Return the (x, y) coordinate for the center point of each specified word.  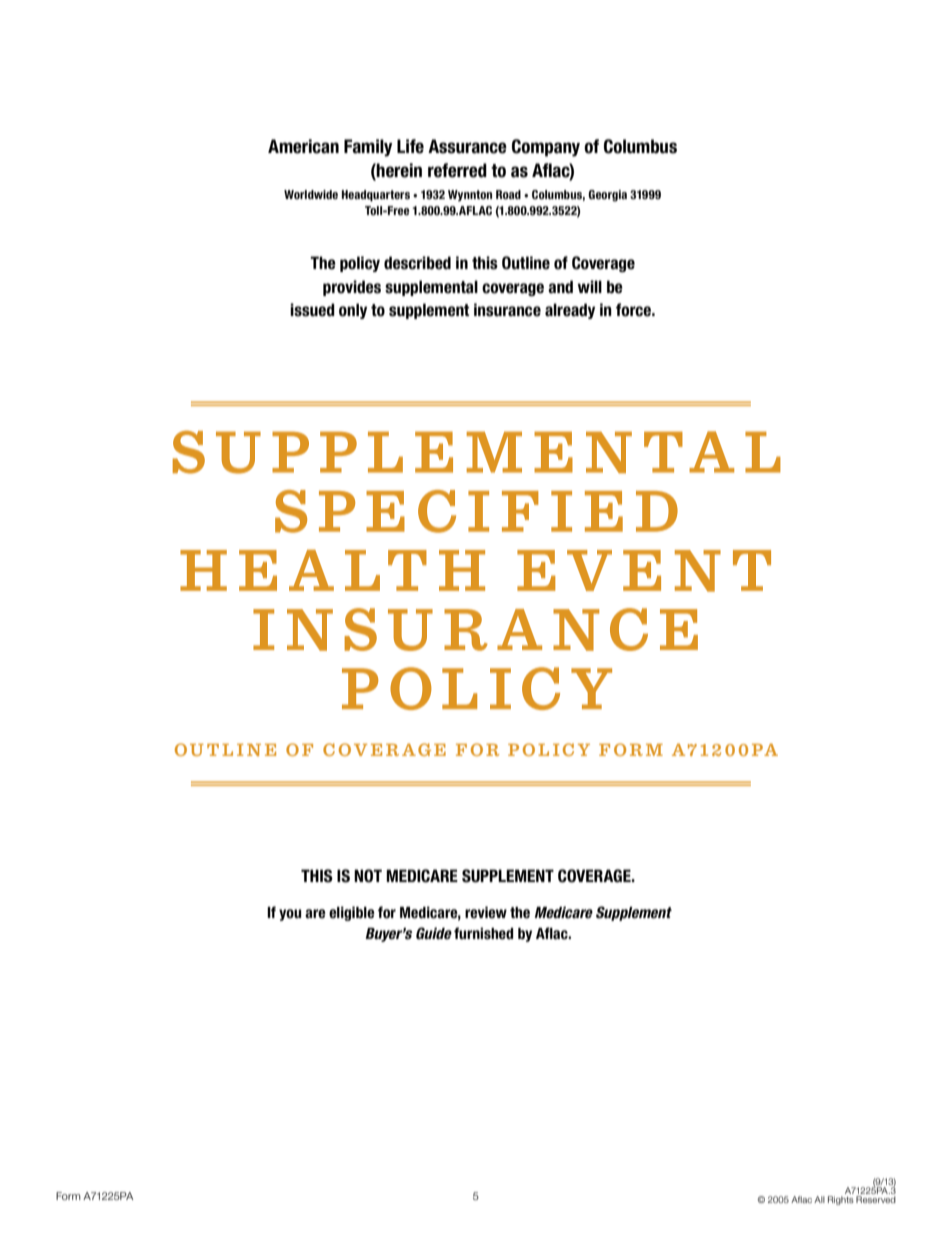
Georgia (607, 196)
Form (68, 1196)
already (570, 311)
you (290, 915)
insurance (507, 310)
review (486, 912)
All (819, 1199)
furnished (483, 933)
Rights (841, 1200)
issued (312, 310)
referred (457, 170)
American (303, 146)
